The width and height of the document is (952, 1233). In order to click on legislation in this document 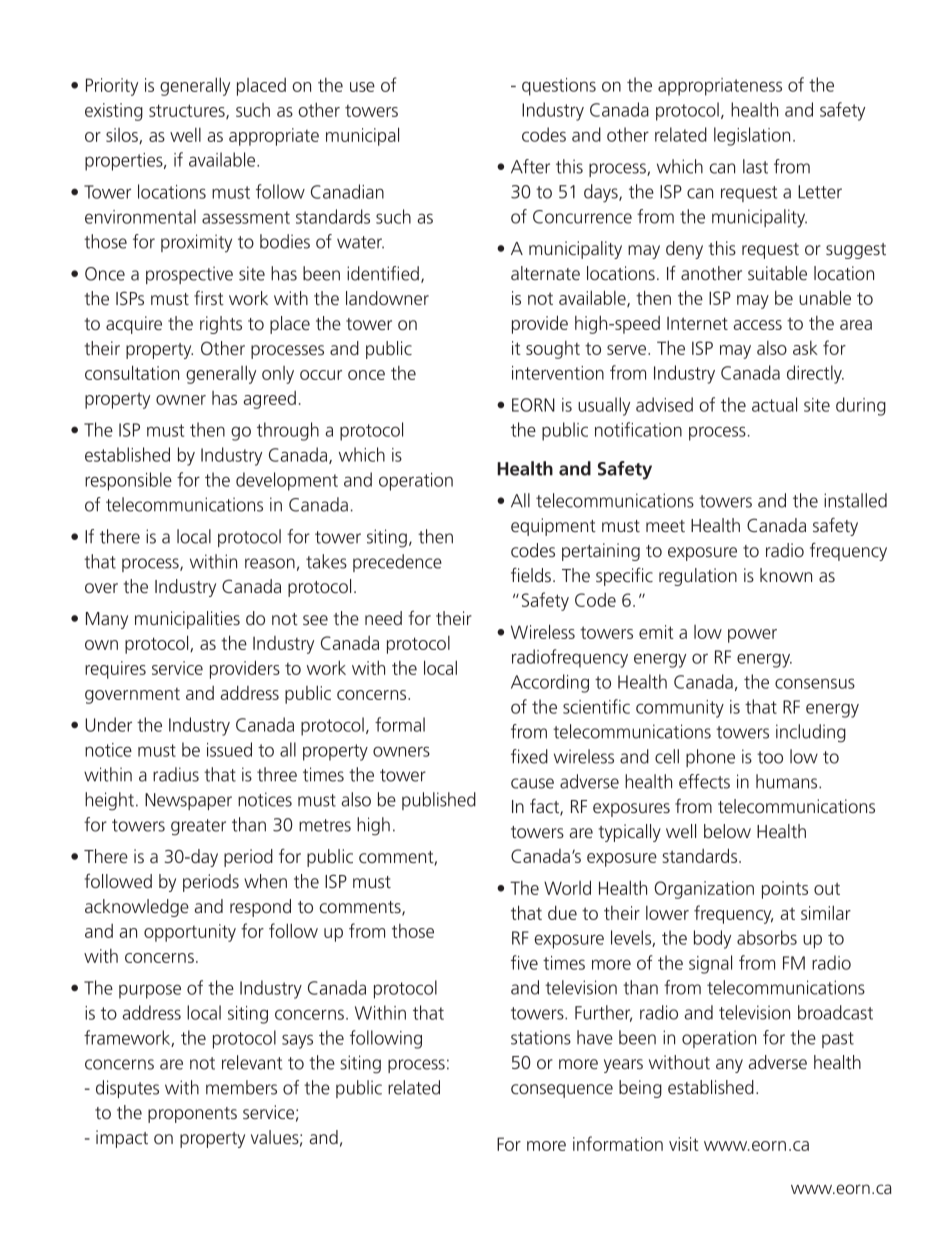, I will do `click(752, 136)`.
